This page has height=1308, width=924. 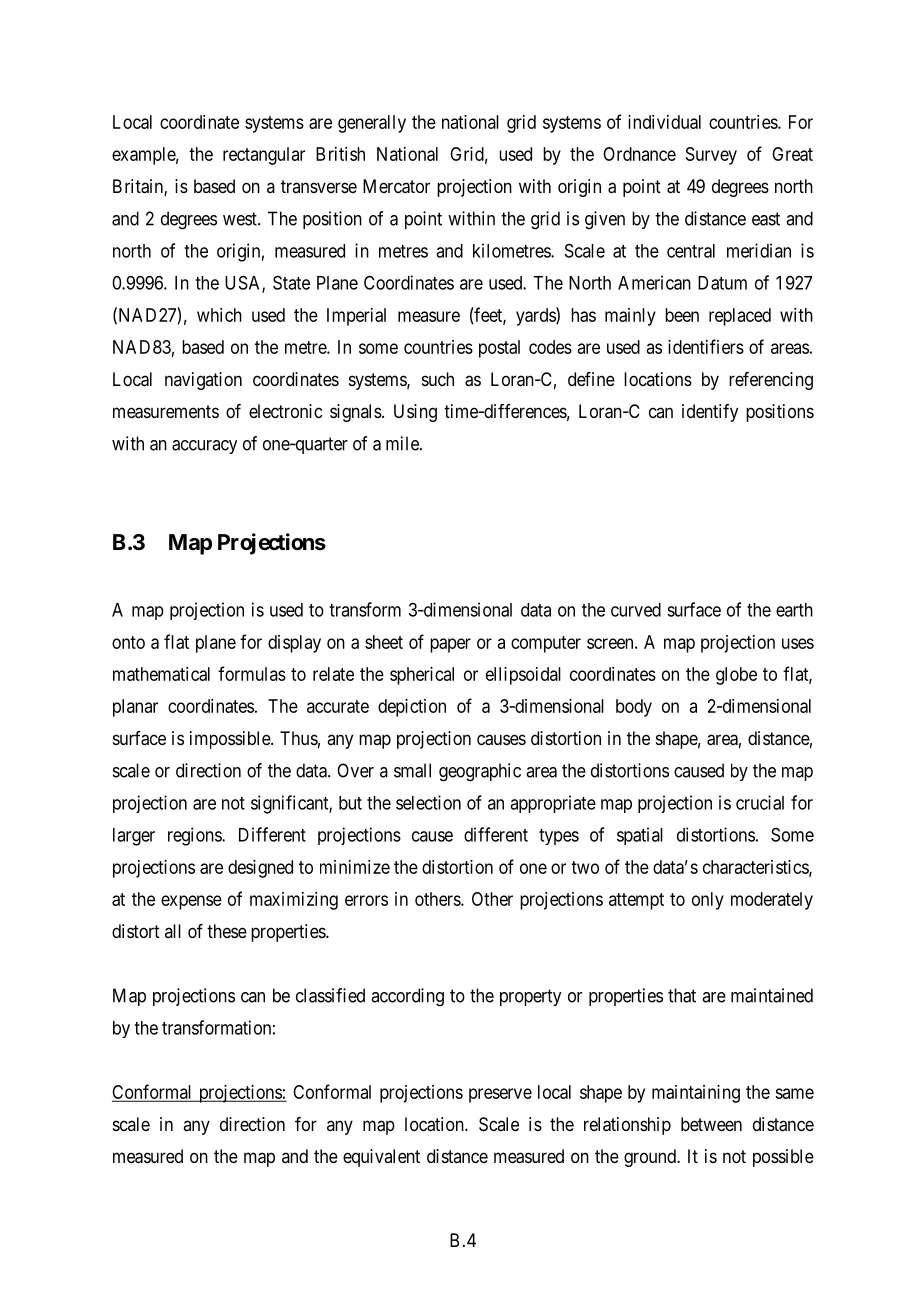 What do you see at coordinates (403, 443) in the page?
I see `mile` at bounding box center [403, 443].
